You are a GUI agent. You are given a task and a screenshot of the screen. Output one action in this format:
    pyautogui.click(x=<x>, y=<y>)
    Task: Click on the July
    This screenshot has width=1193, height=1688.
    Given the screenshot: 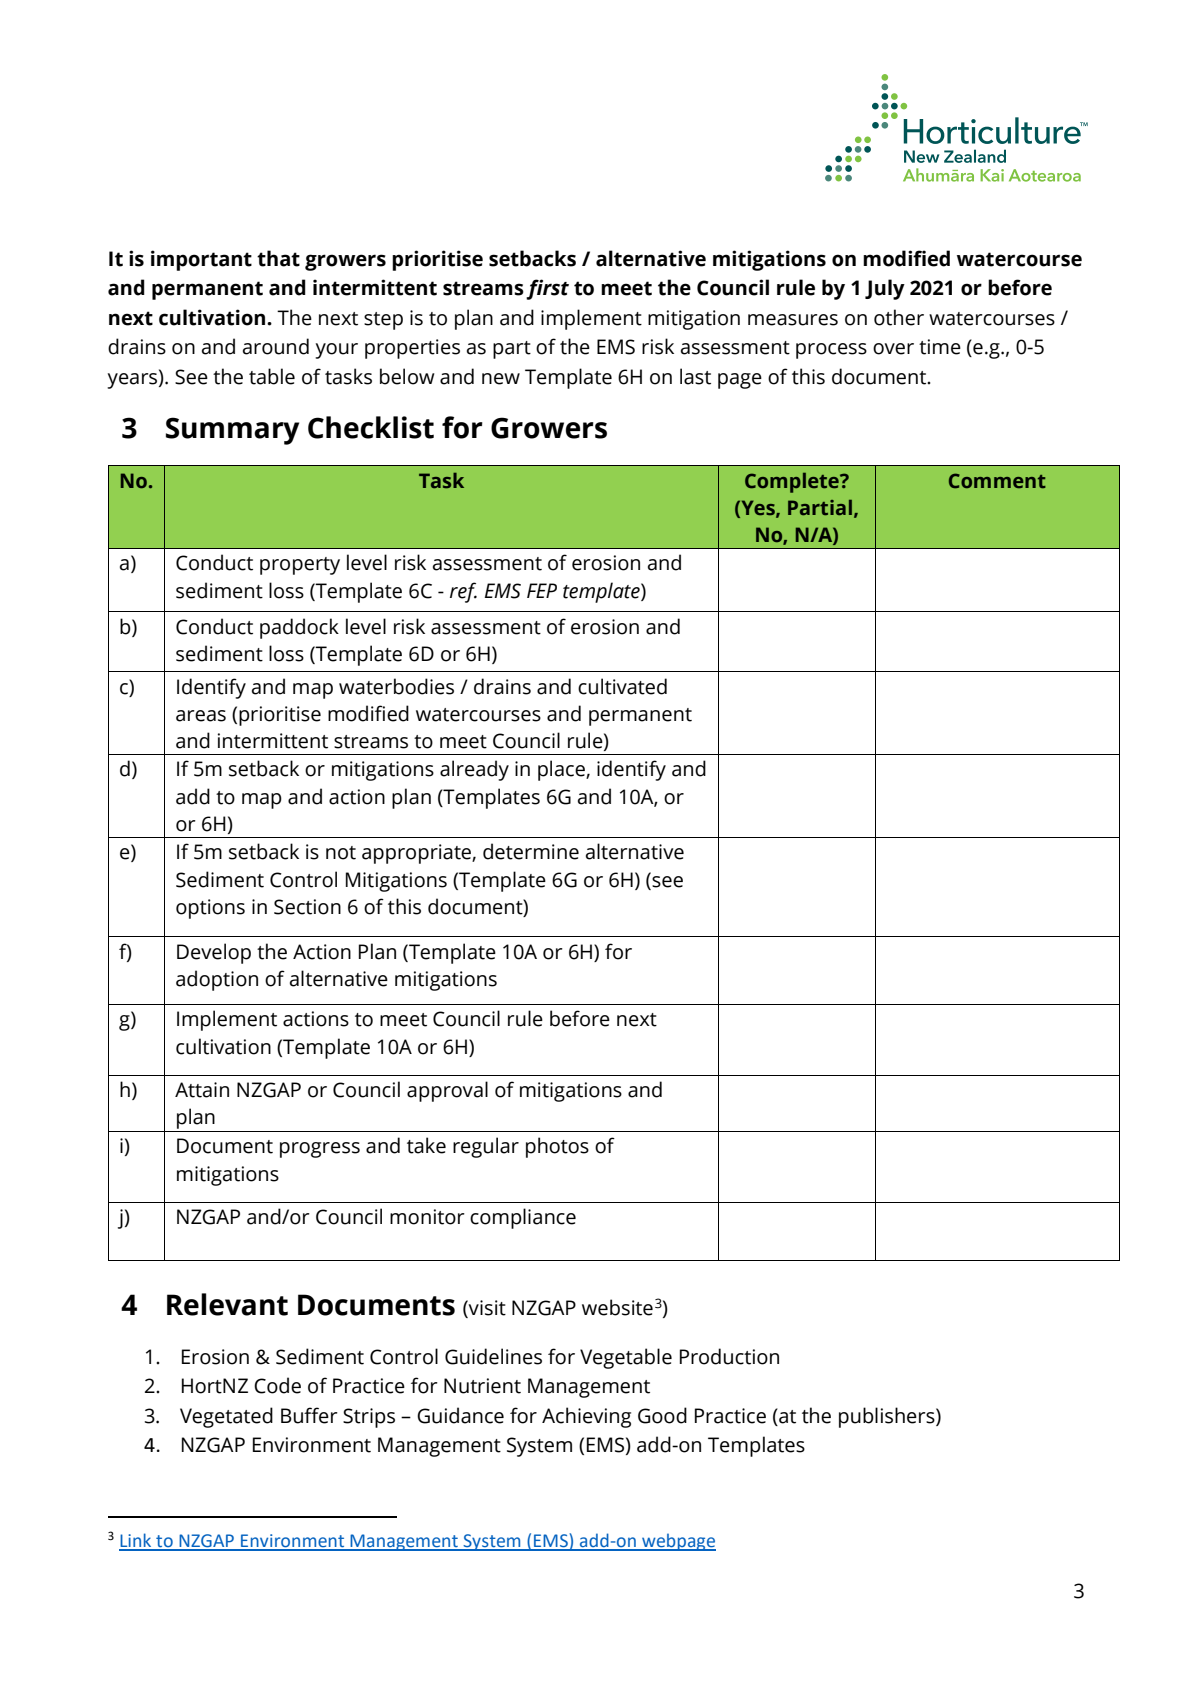 What is the action you would take?
    pyautogui.click(x=885, y=289)
